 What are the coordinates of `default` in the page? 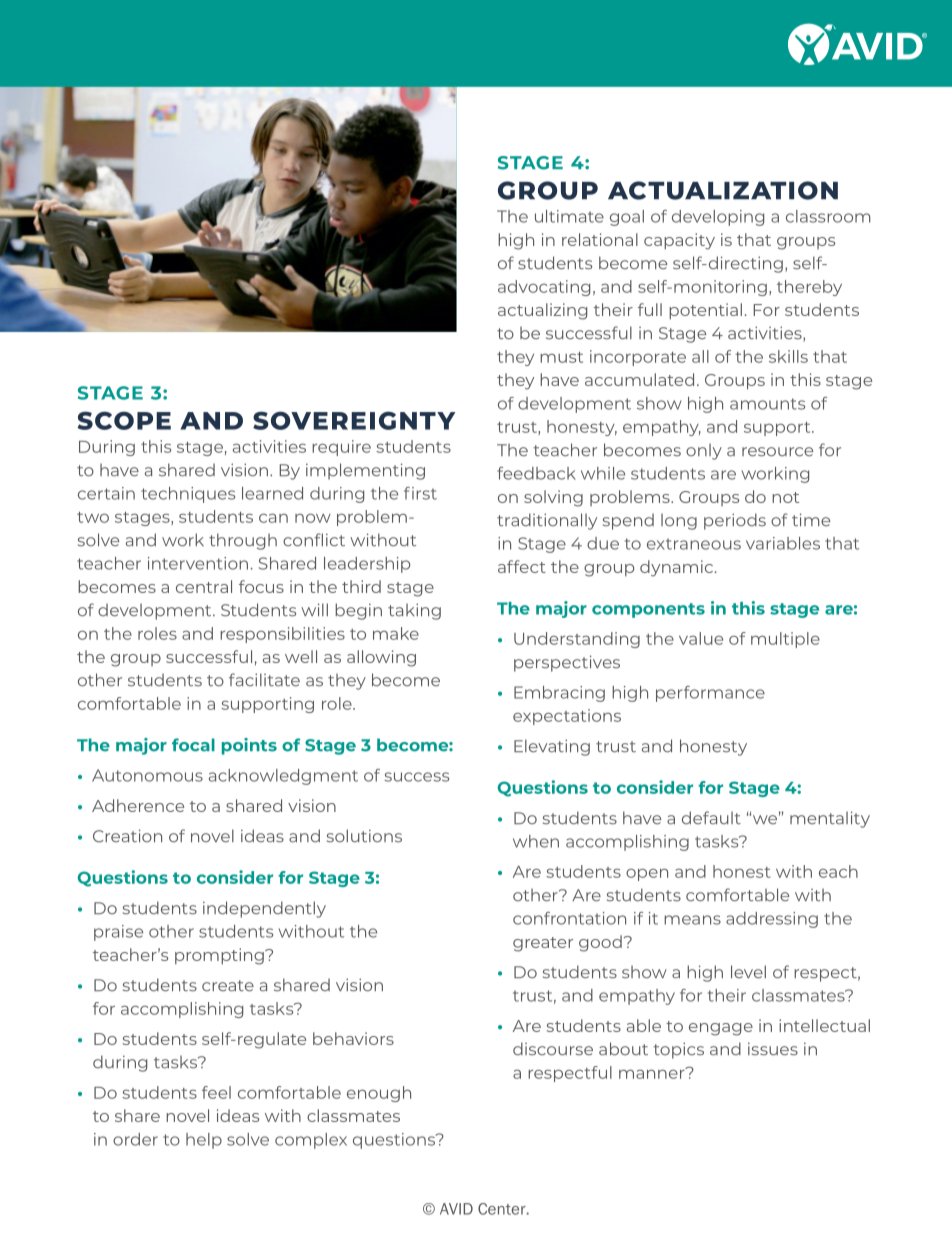 It's located at (711, 818).
